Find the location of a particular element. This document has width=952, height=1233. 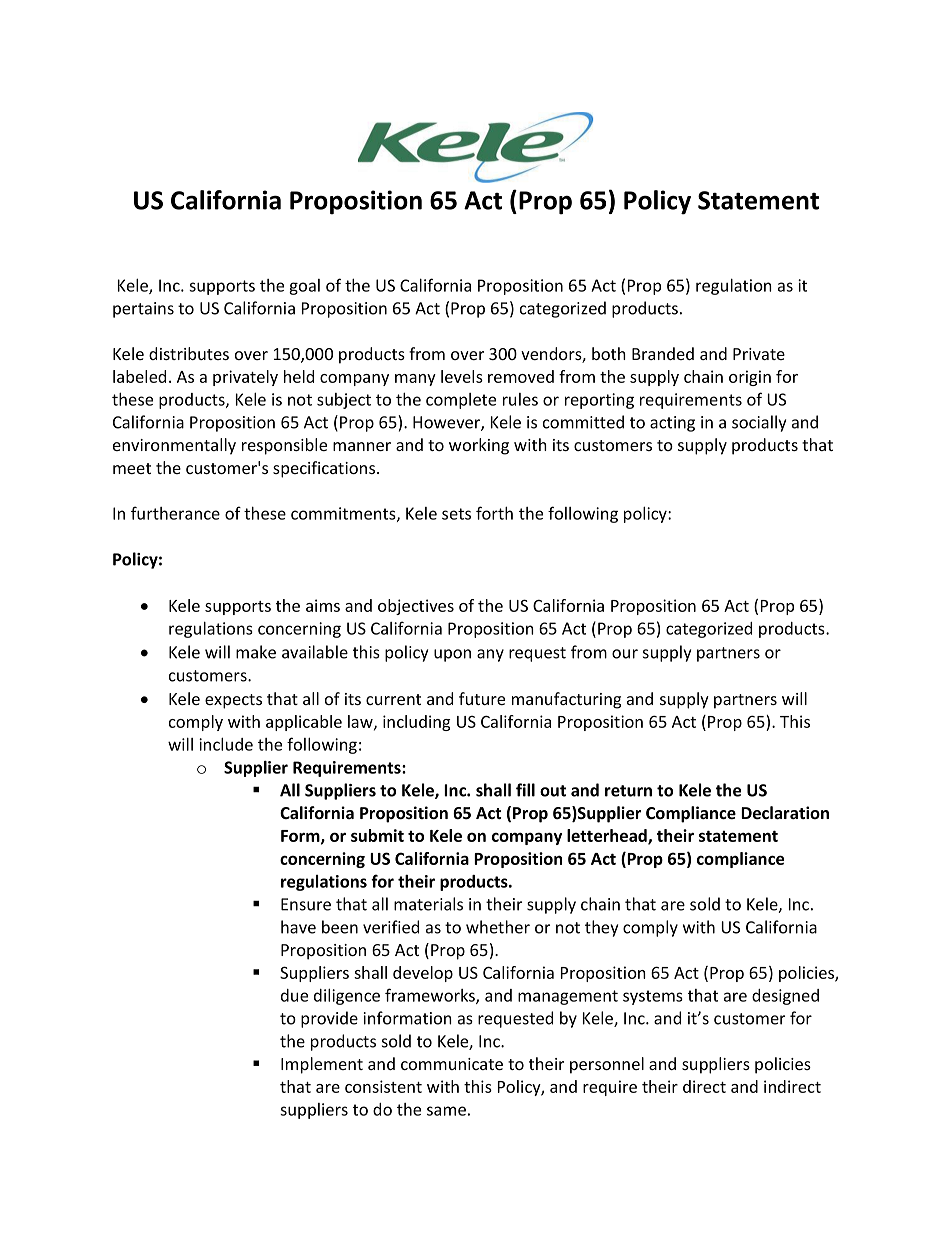

they is located at coordinates (601, 928).
